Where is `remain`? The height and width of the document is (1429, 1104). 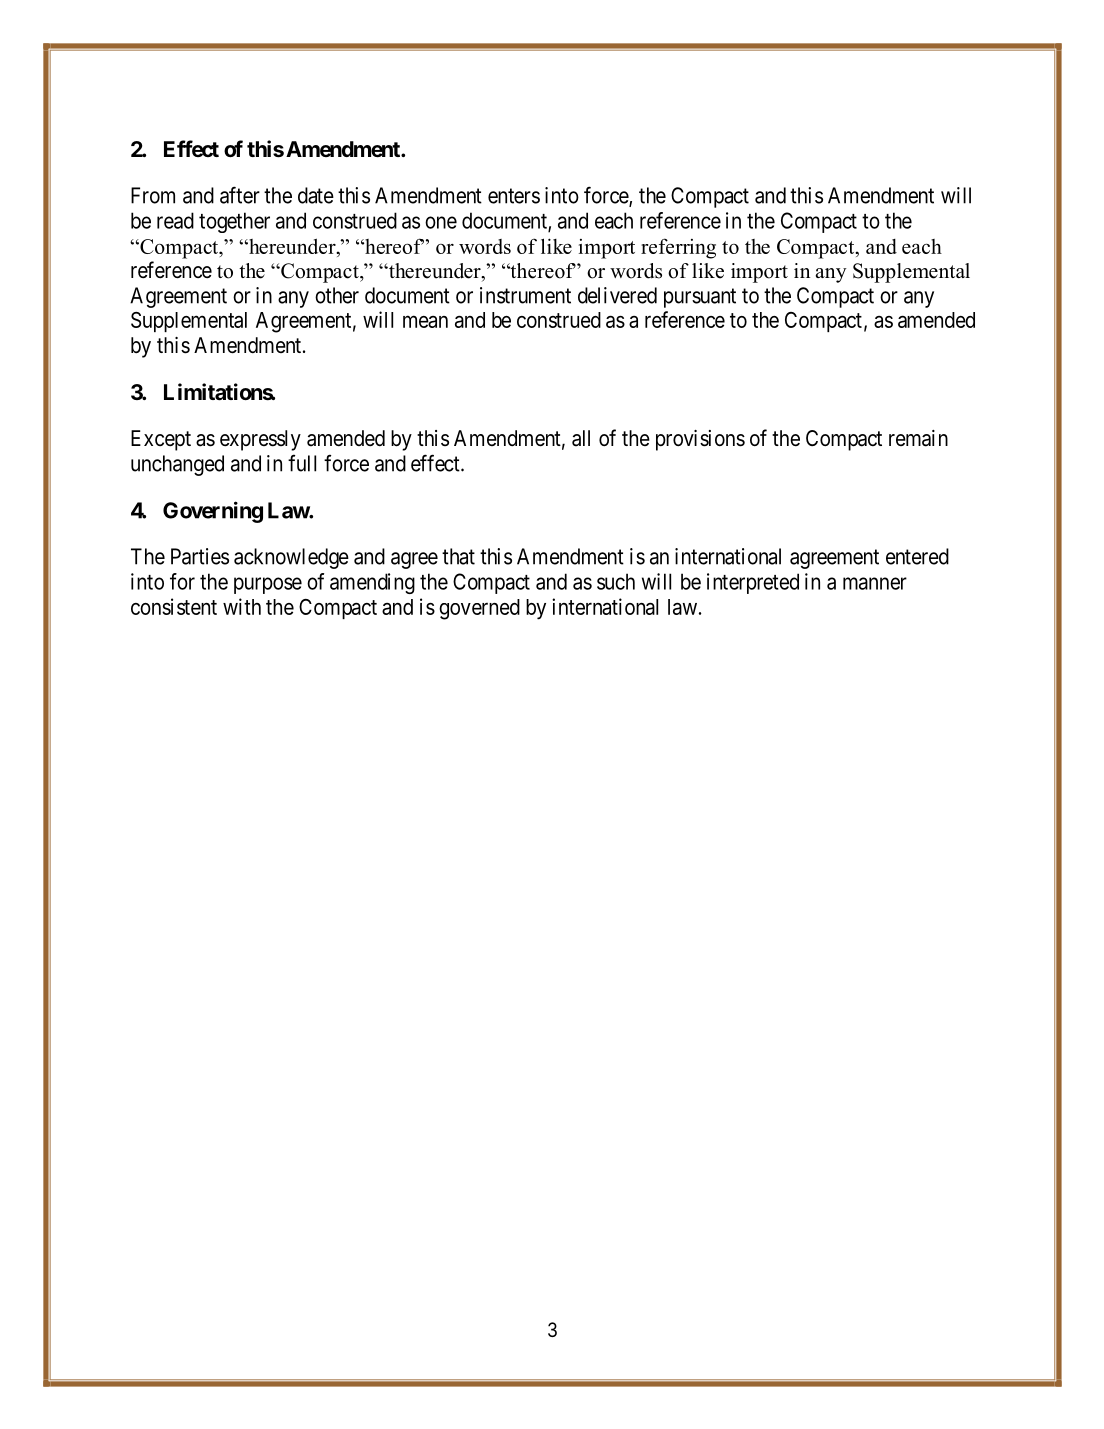 remain is located at coordinates (918, 438).
